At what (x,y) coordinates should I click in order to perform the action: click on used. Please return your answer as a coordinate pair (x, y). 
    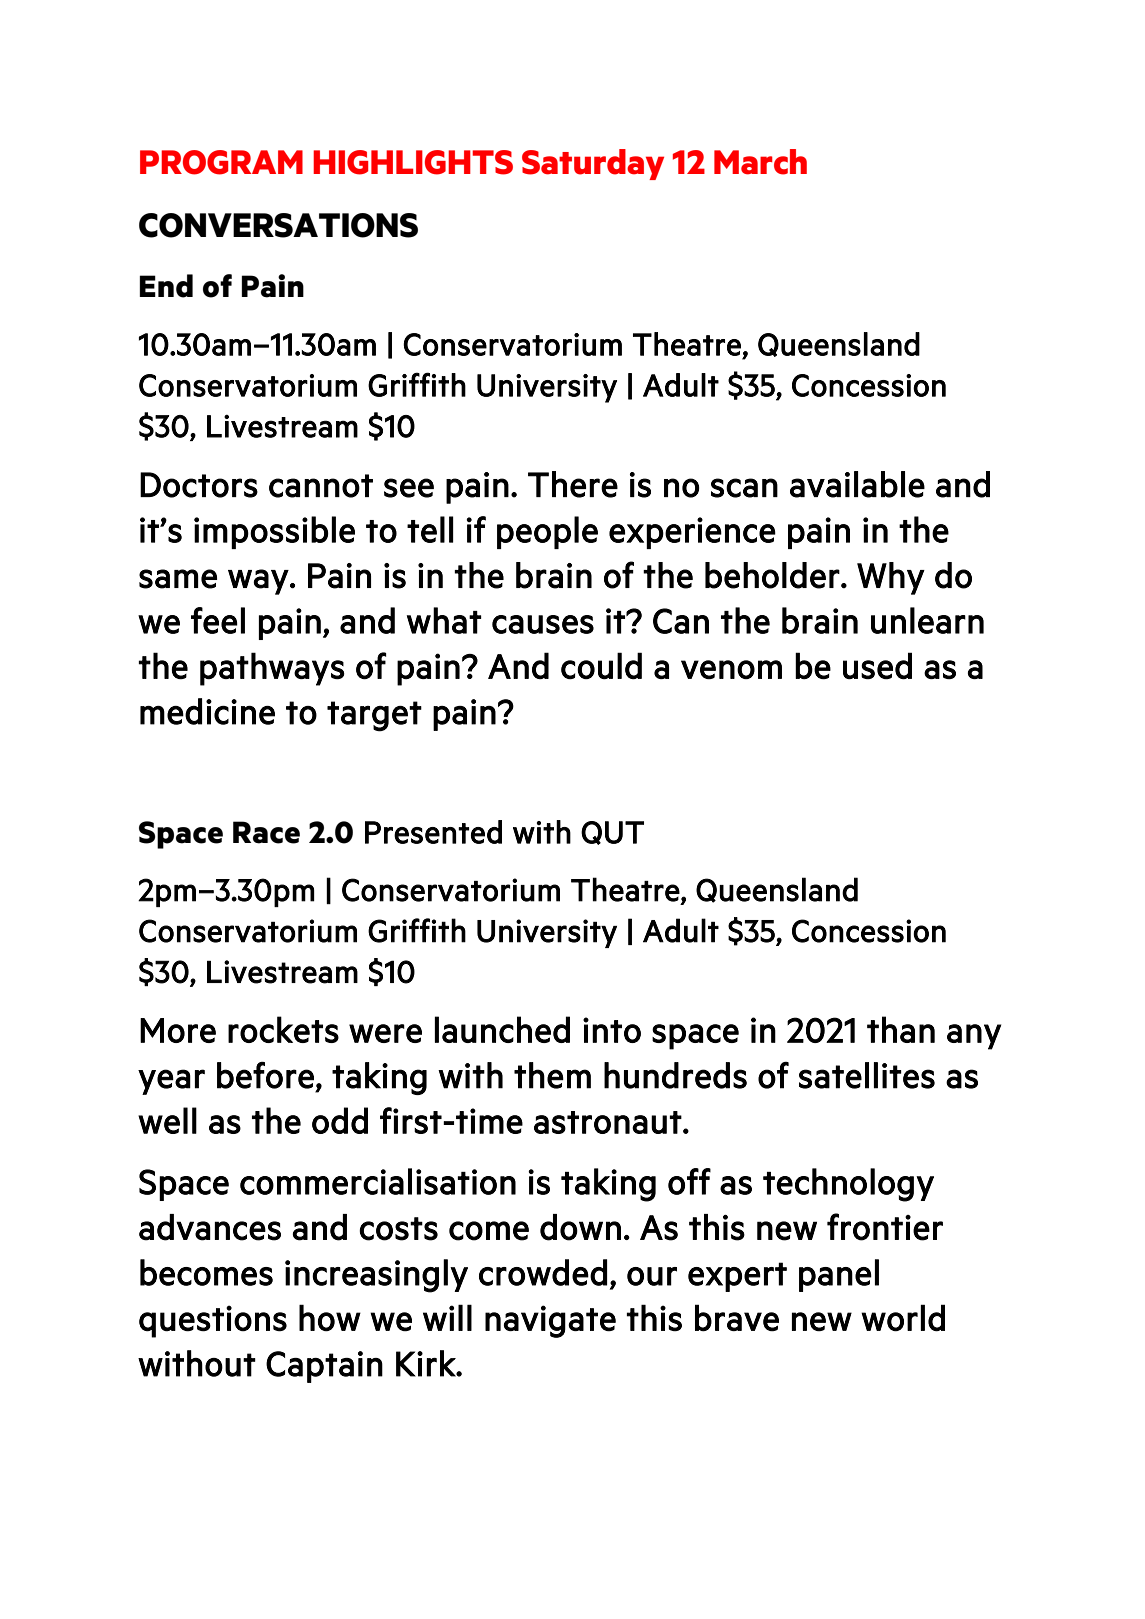
    Looking at the image, I should click on (877, 666).
